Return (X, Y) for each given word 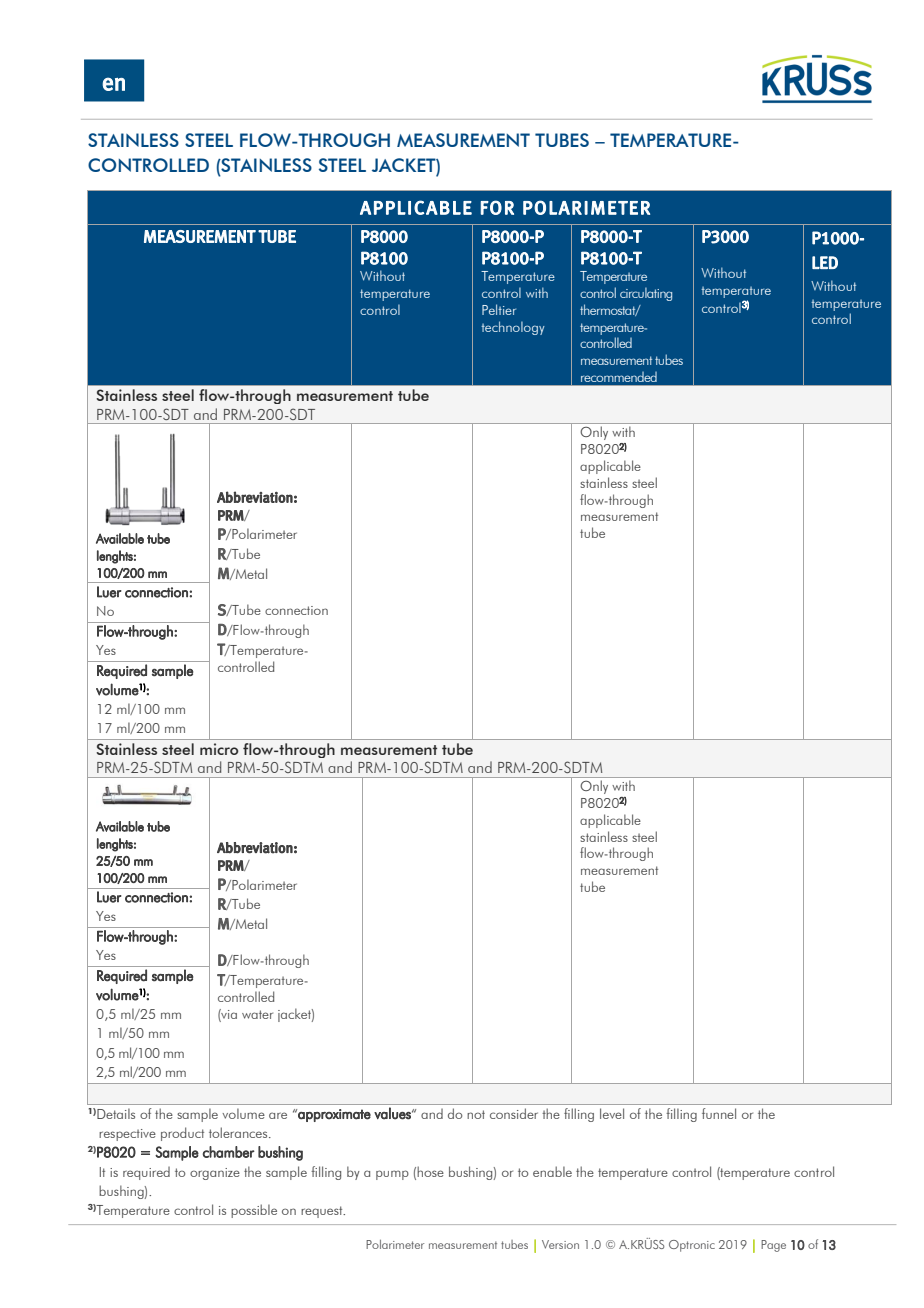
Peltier (499, 309)
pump (392, 1175)
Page (773, 1246)
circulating (646, 294)
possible (254, 1211)
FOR (497, 207)
